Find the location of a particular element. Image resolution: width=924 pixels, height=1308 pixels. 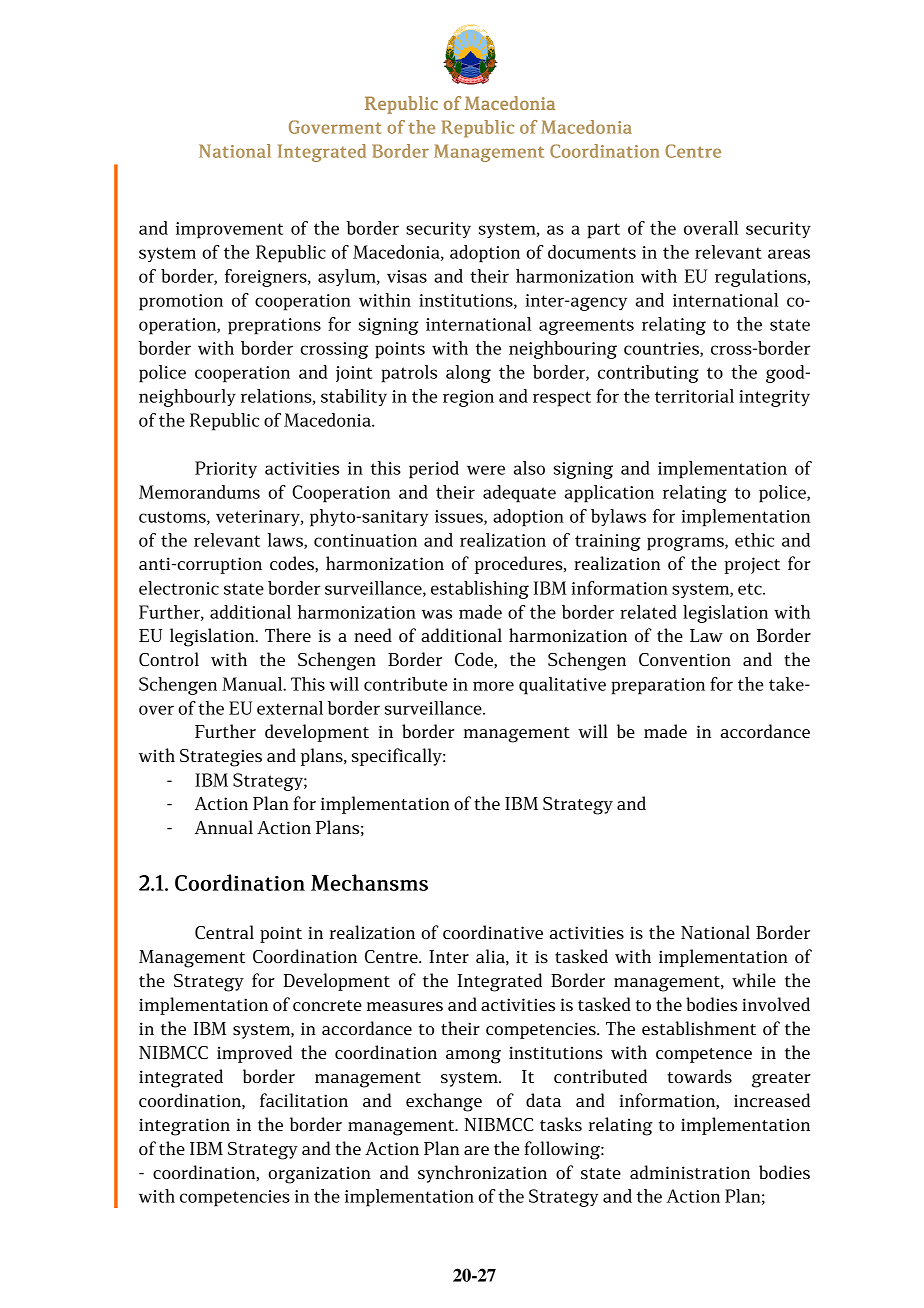

visas is located at coordinates (407, 276).
